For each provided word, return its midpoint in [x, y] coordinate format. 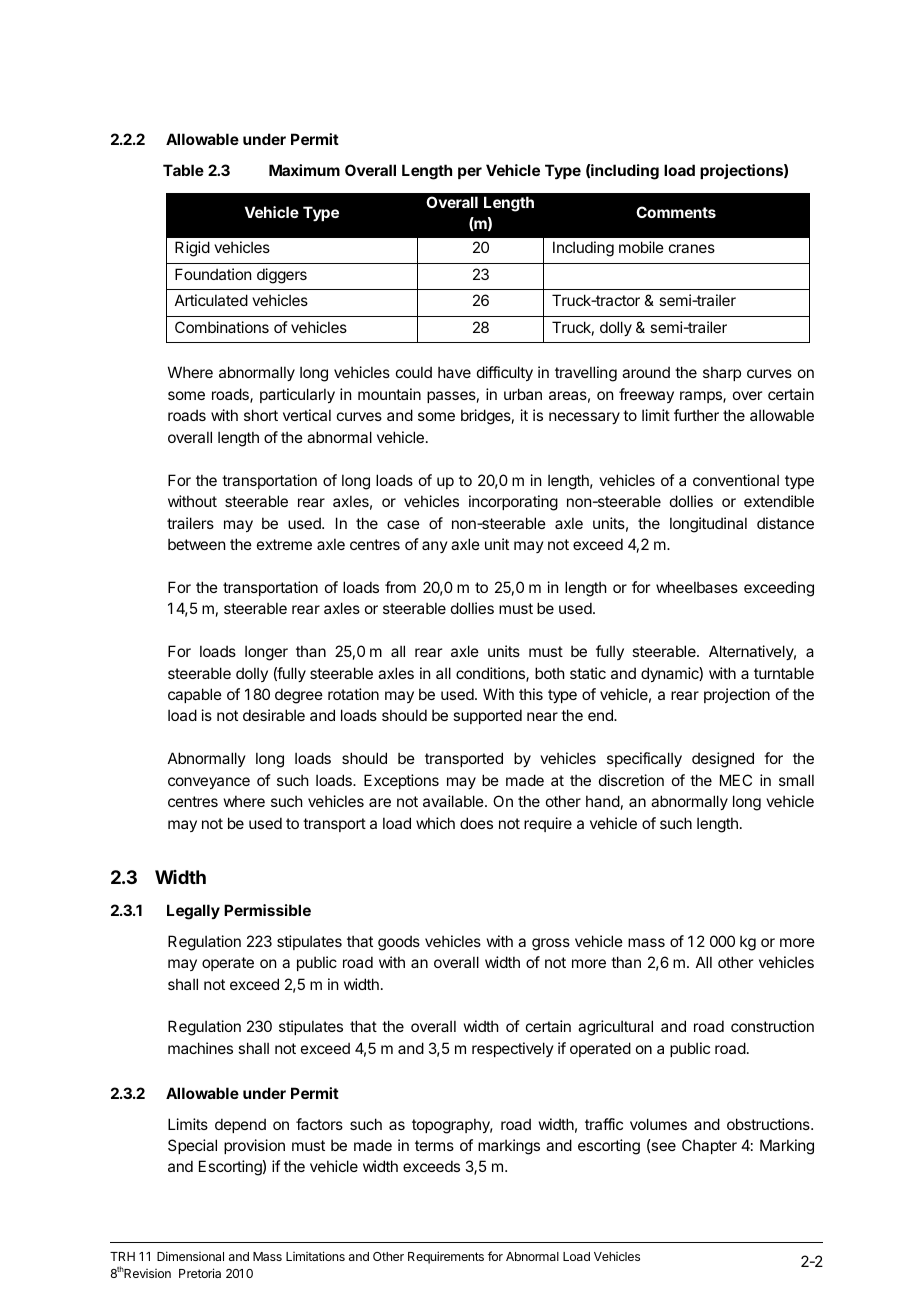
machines [200, 1048]
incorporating [513, 503]
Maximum [304, 170]
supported [487, 716]
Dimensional [190, 1256]
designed [723, 760]
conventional [736, 480]
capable [195, 695]
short [261, 415]
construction [772, 1026]
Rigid [192, 249]
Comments [676, 212]
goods [399, 943]
